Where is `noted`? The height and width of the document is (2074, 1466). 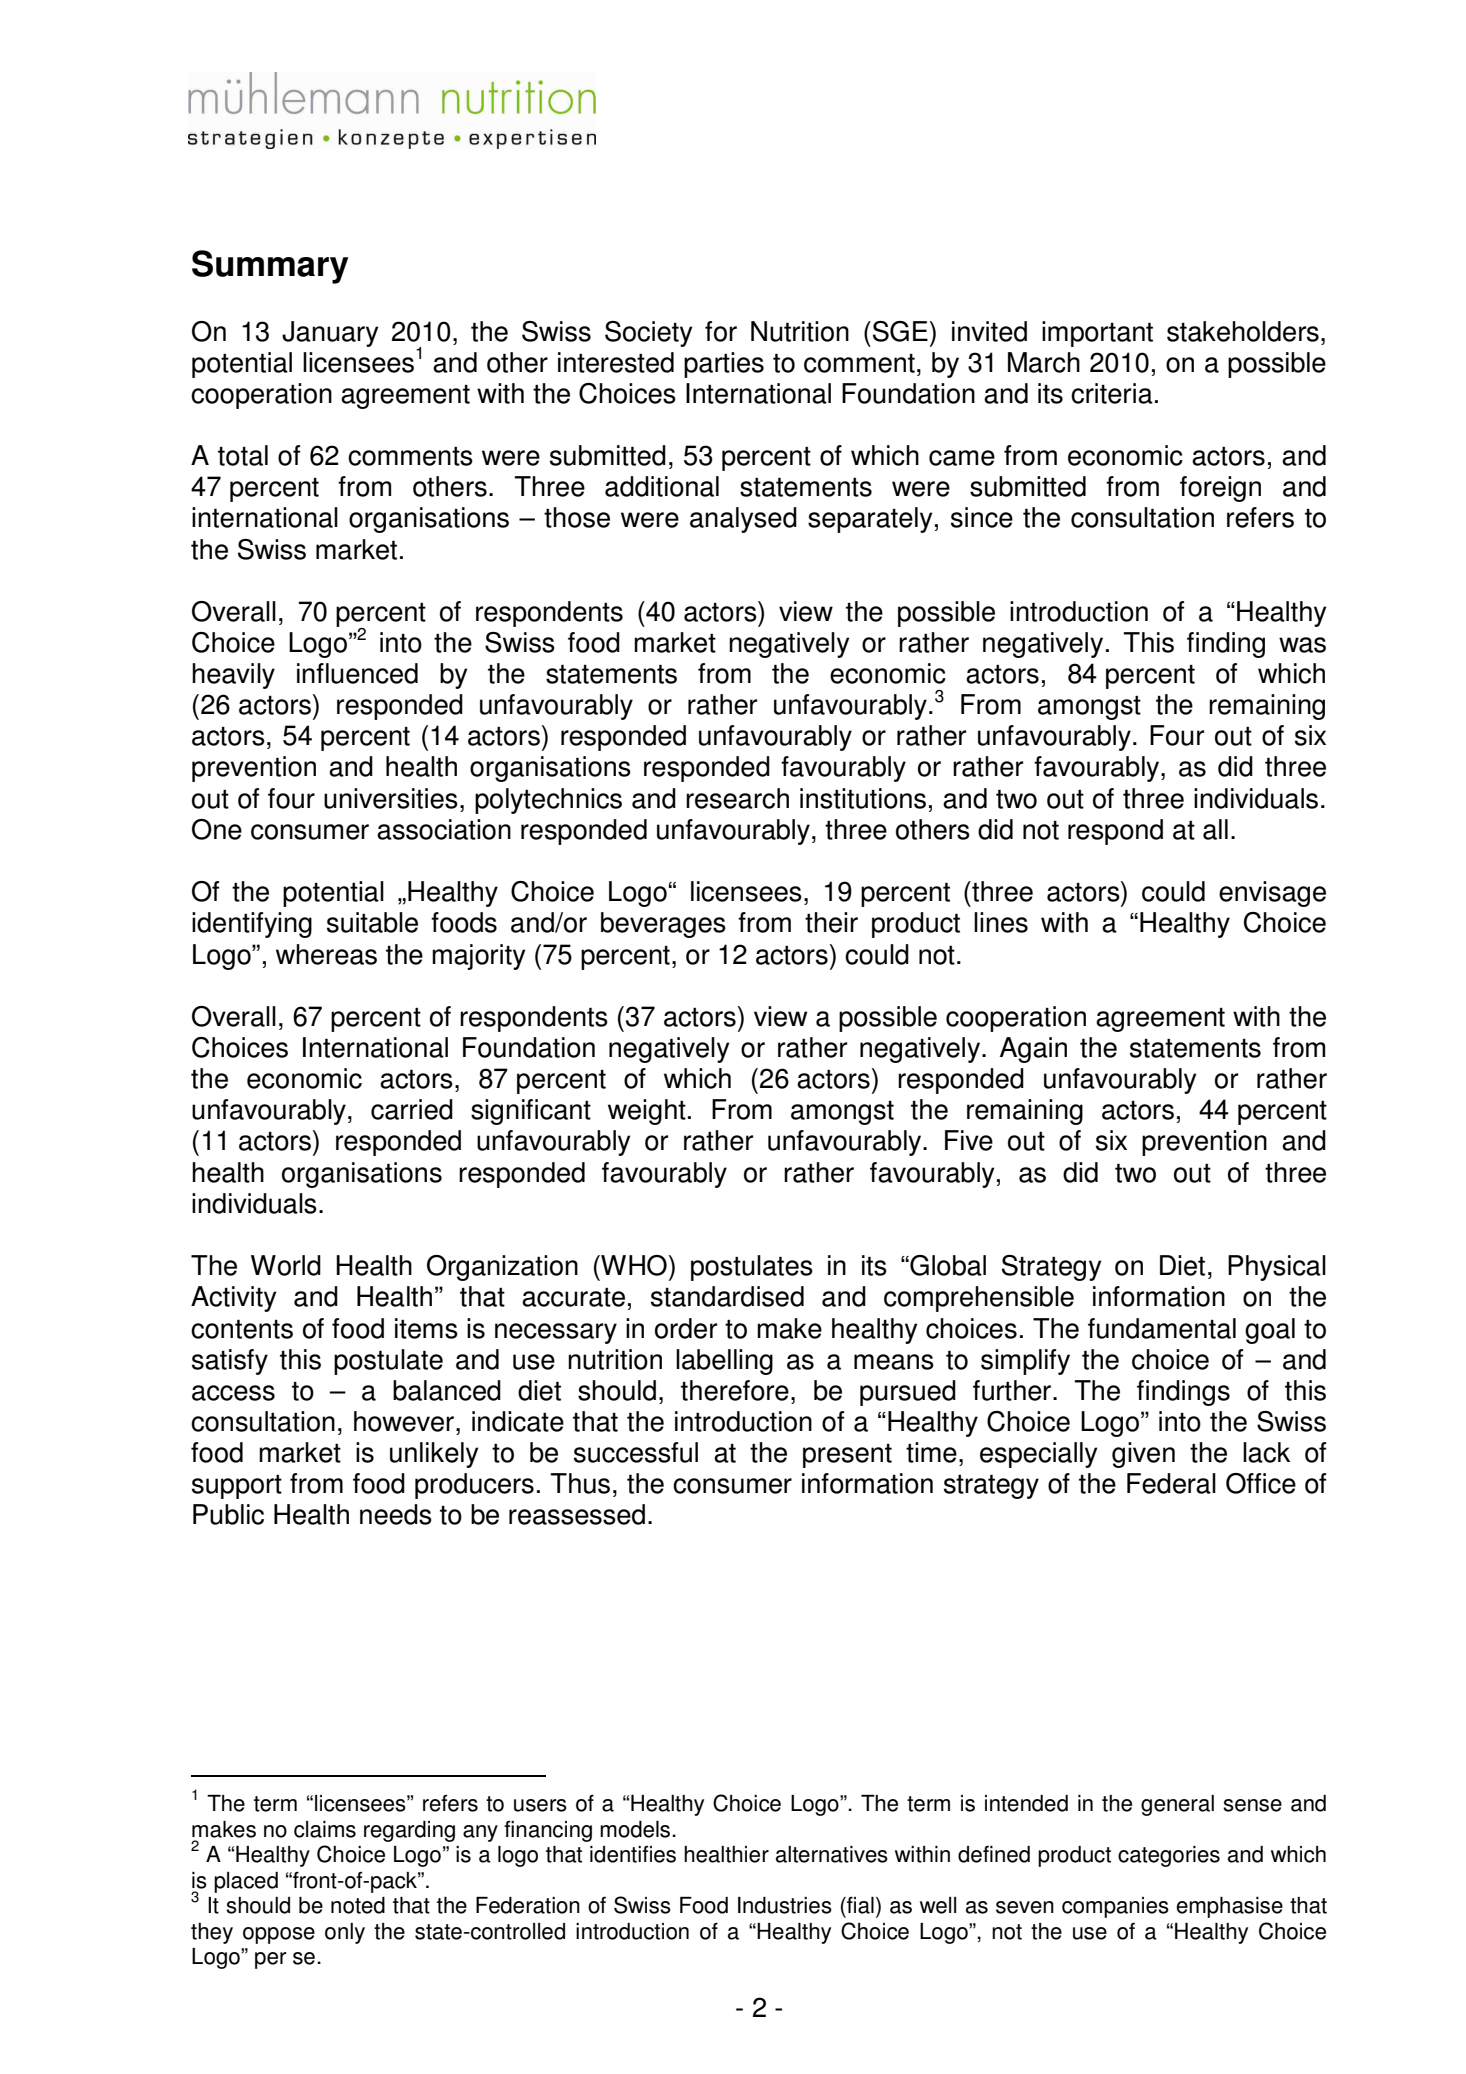 noted is located at coordinates (358, 1905).
